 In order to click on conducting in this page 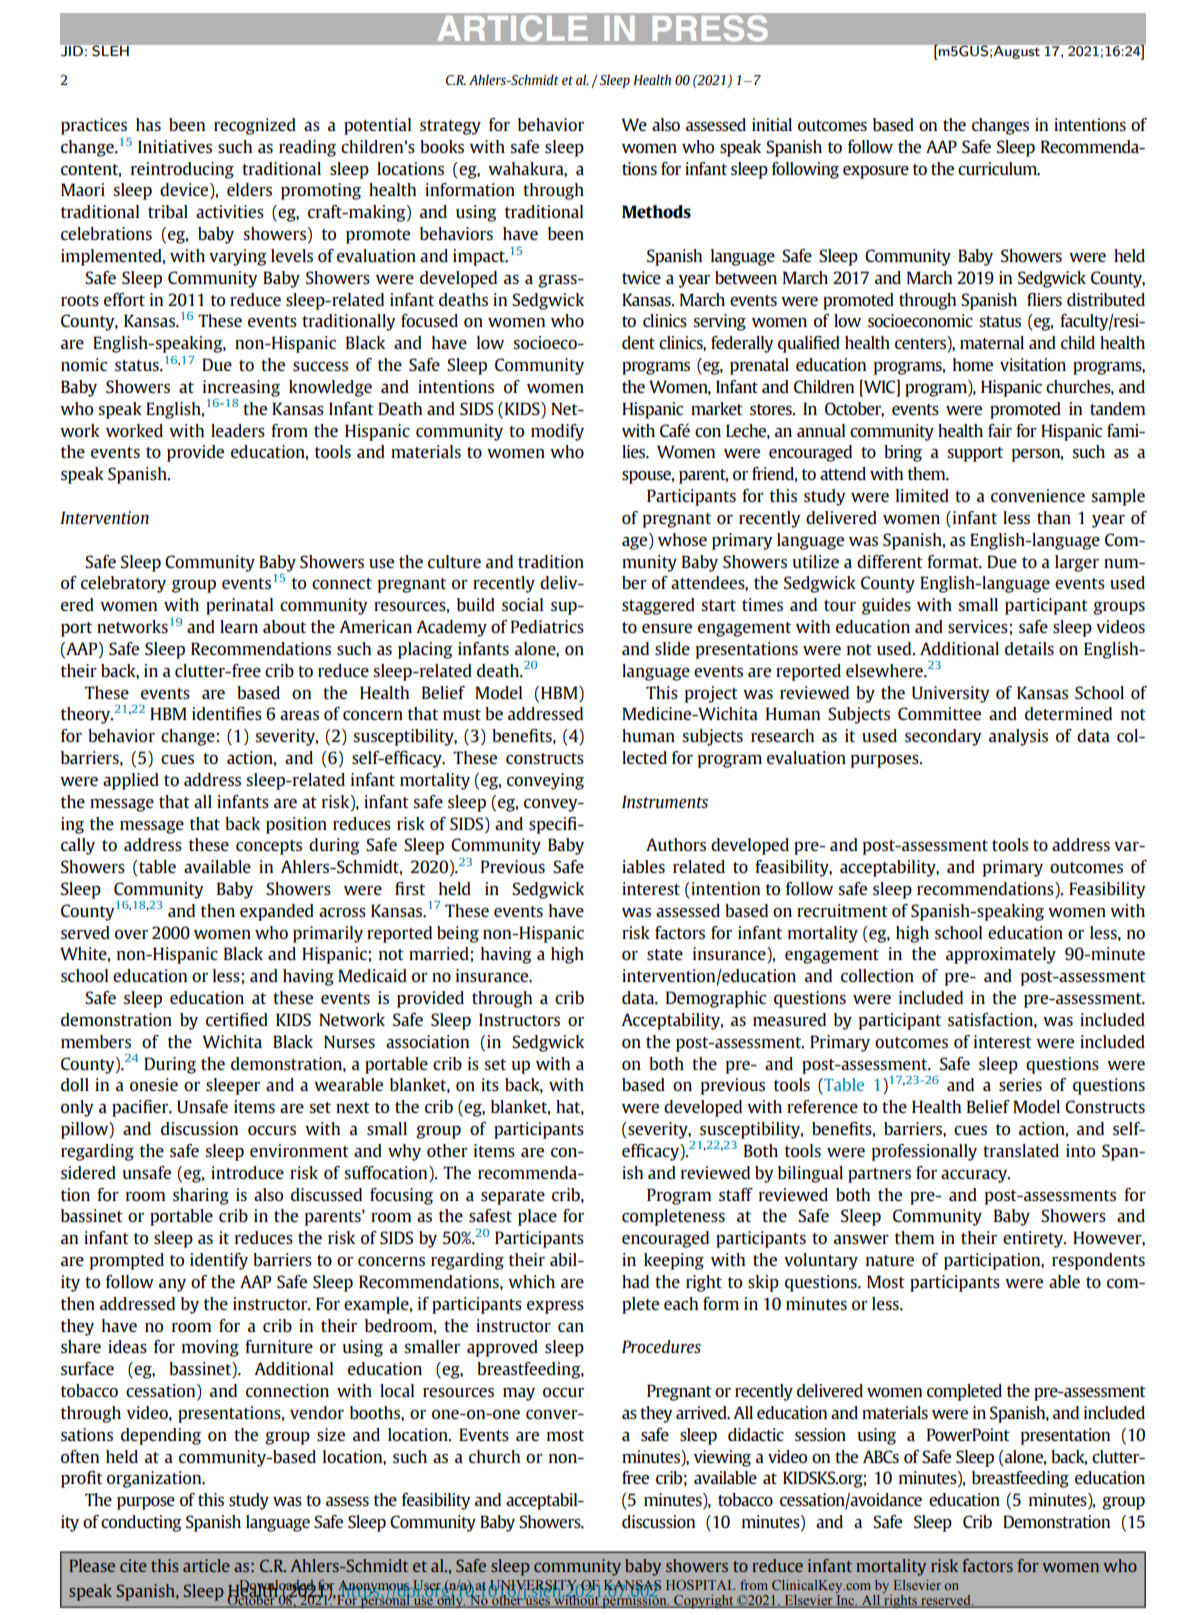, I will do `click(141, 1523)`.
